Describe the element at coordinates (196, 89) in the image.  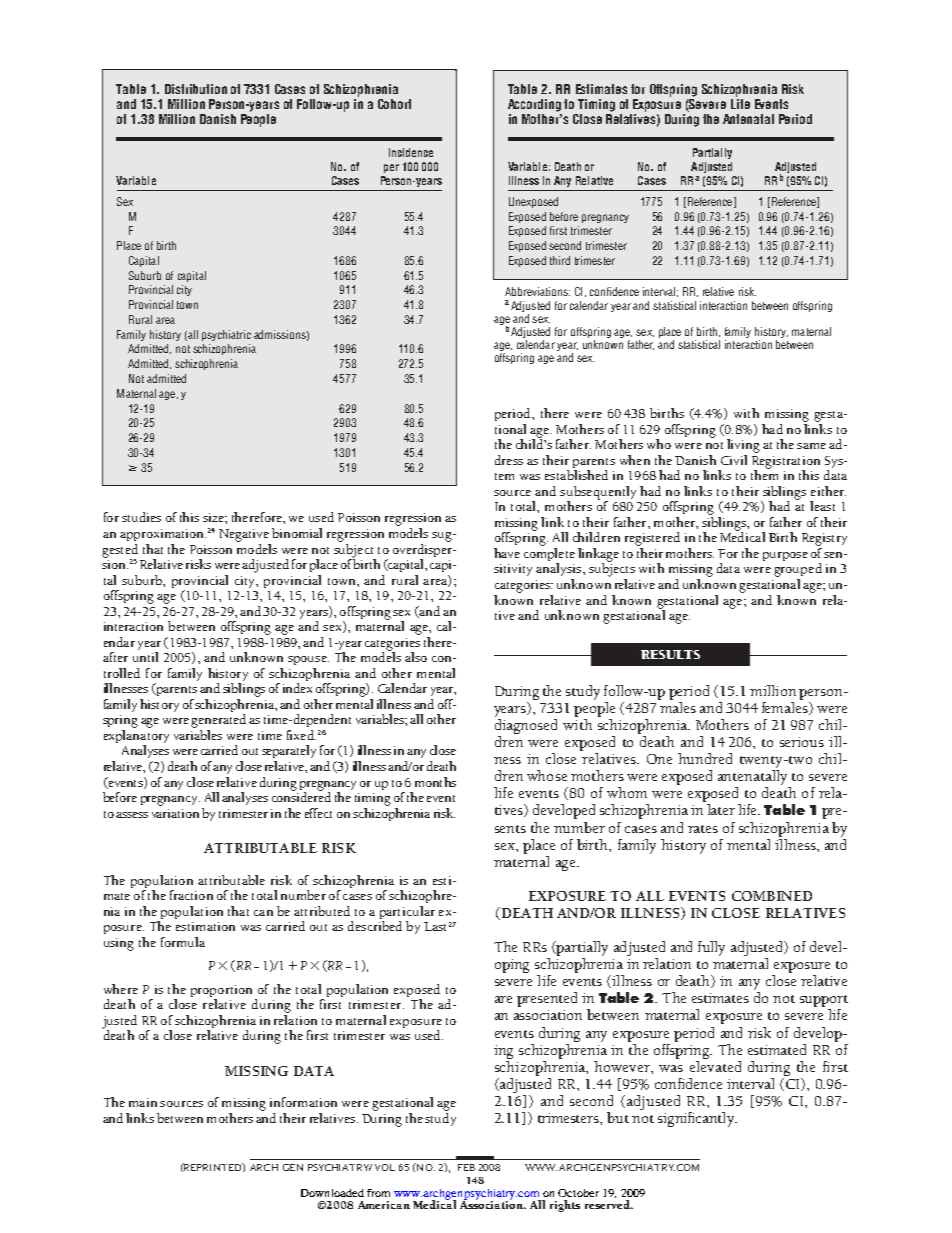
I see `Distribution` at that location.
